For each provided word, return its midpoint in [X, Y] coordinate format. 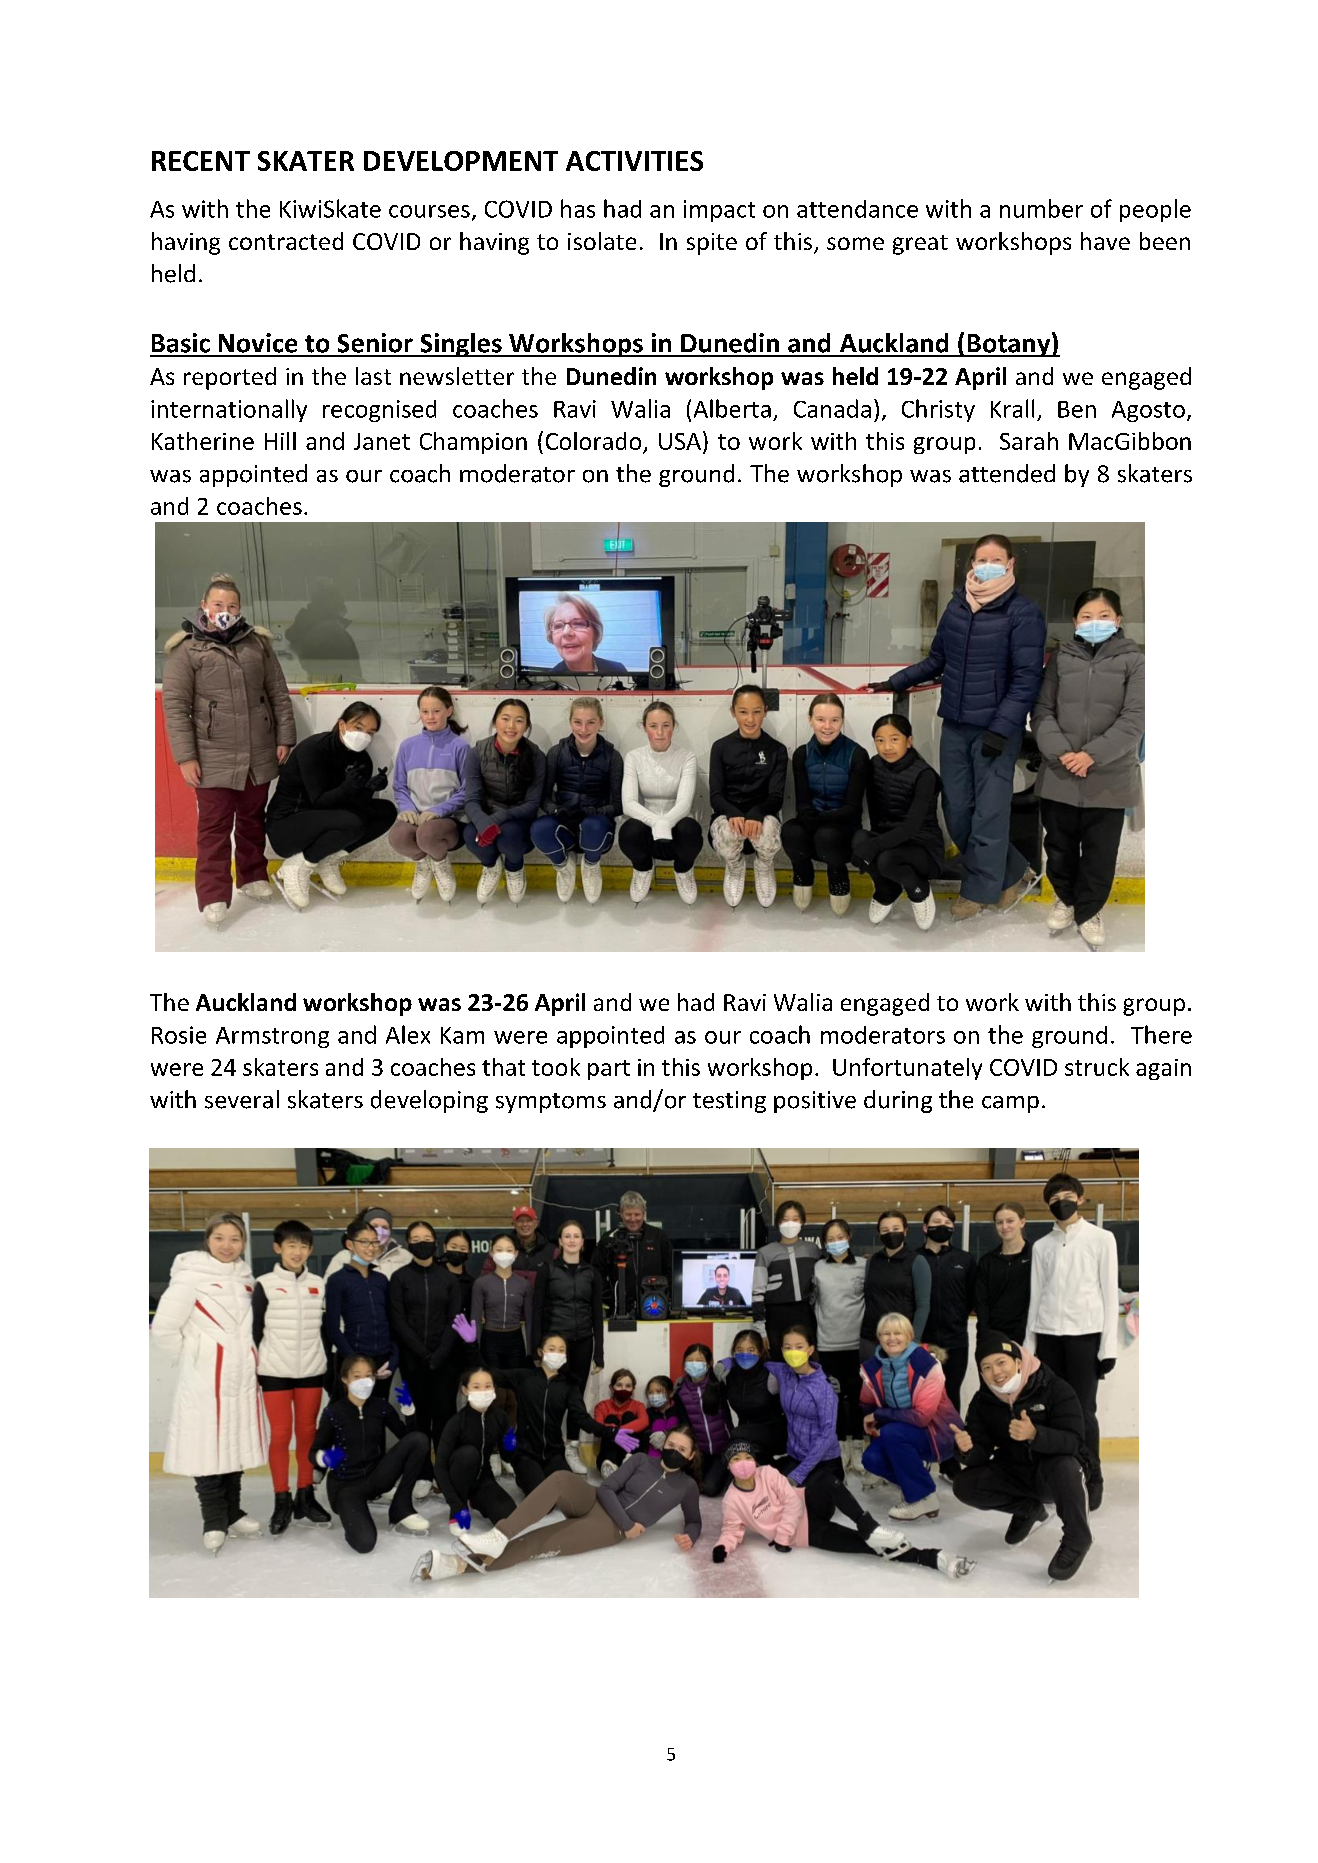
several [242, 1099]
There [1161, 1034]
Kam [462, 1035]
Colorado [595, 442]
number [1041, 208]
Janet [382, 441]
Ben [1077, 409]
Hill [280, 441]
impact [719, 211]
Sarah [1029, 441]
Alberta [732, 408]
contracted [286, 241]
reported [230, 378]
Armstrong [272, 1037]
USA [680, 441]
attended [1007, 473]
